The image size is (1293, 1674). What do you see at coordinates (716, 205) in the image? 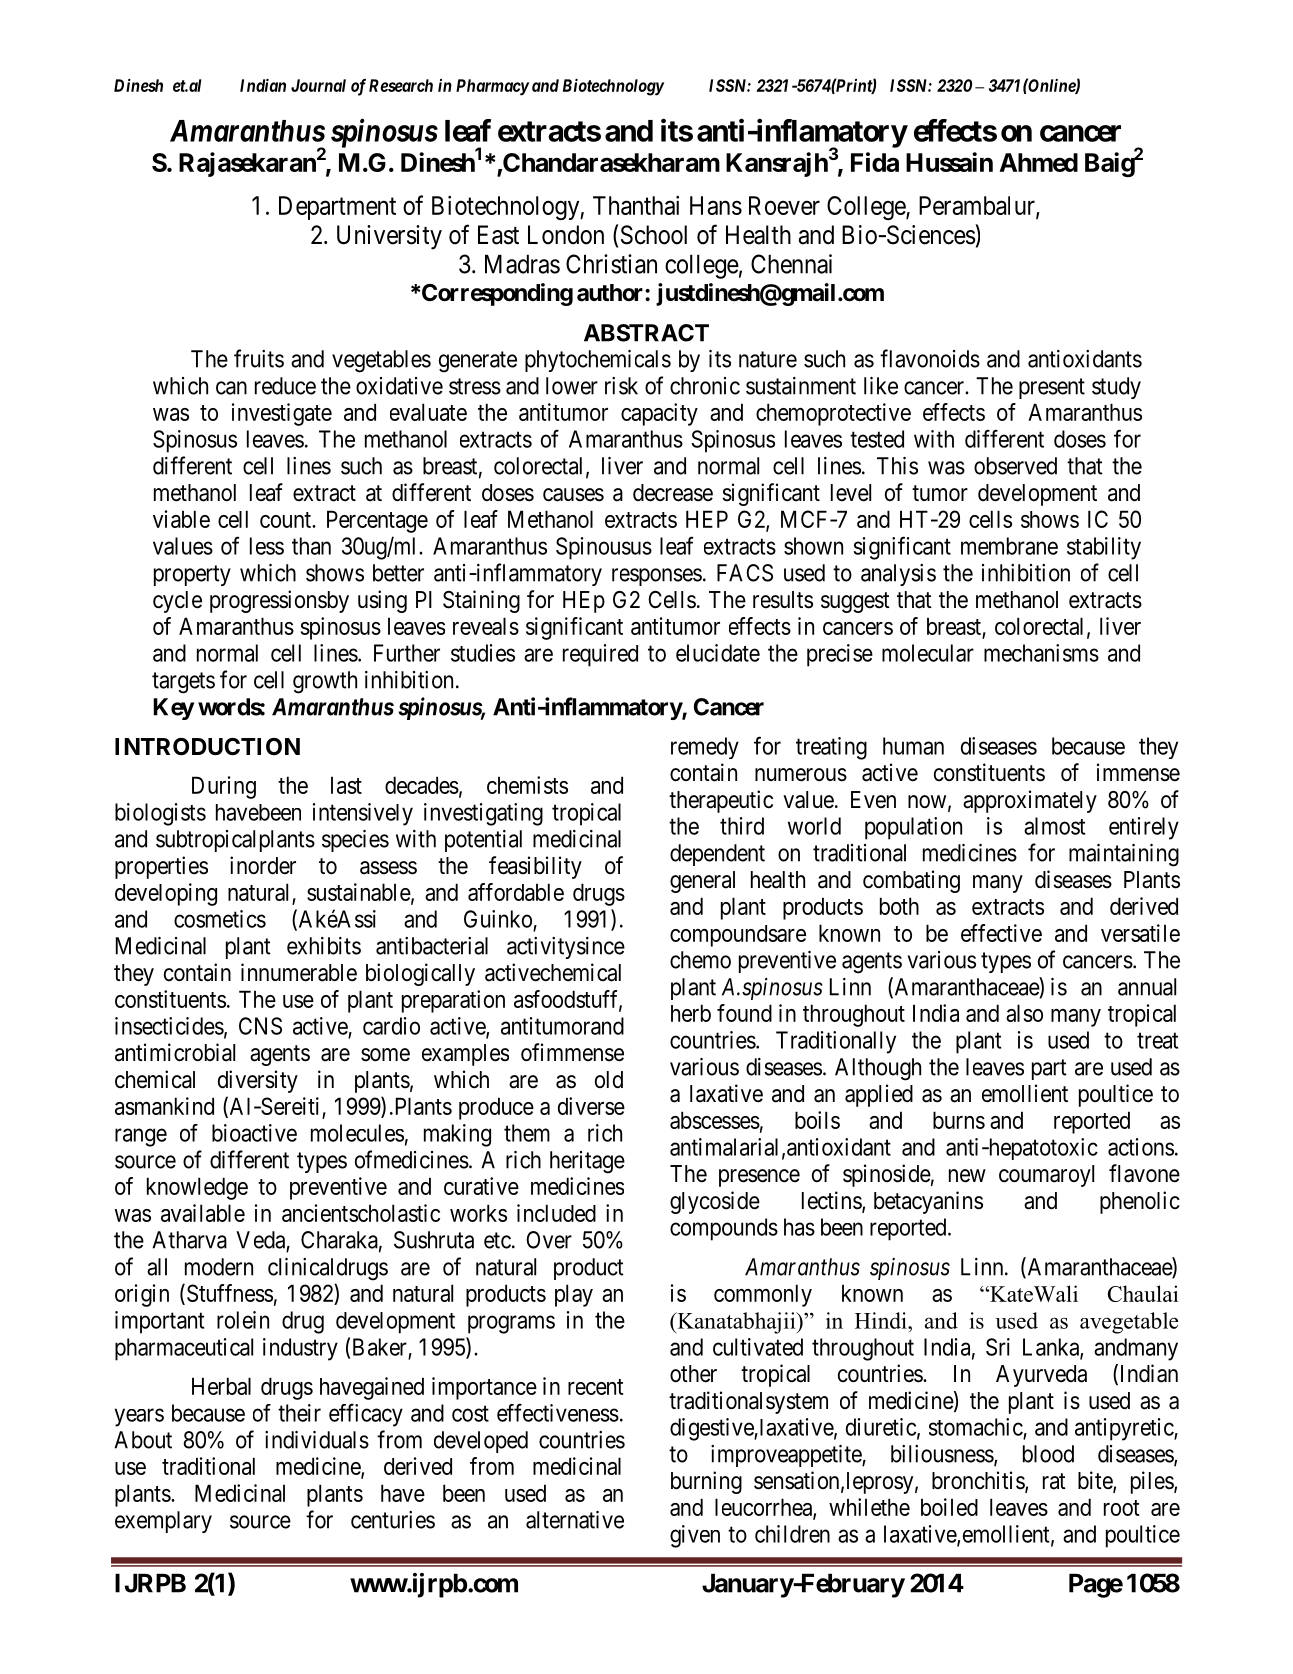
I see `Hans` at bounding box center [716, 205].
